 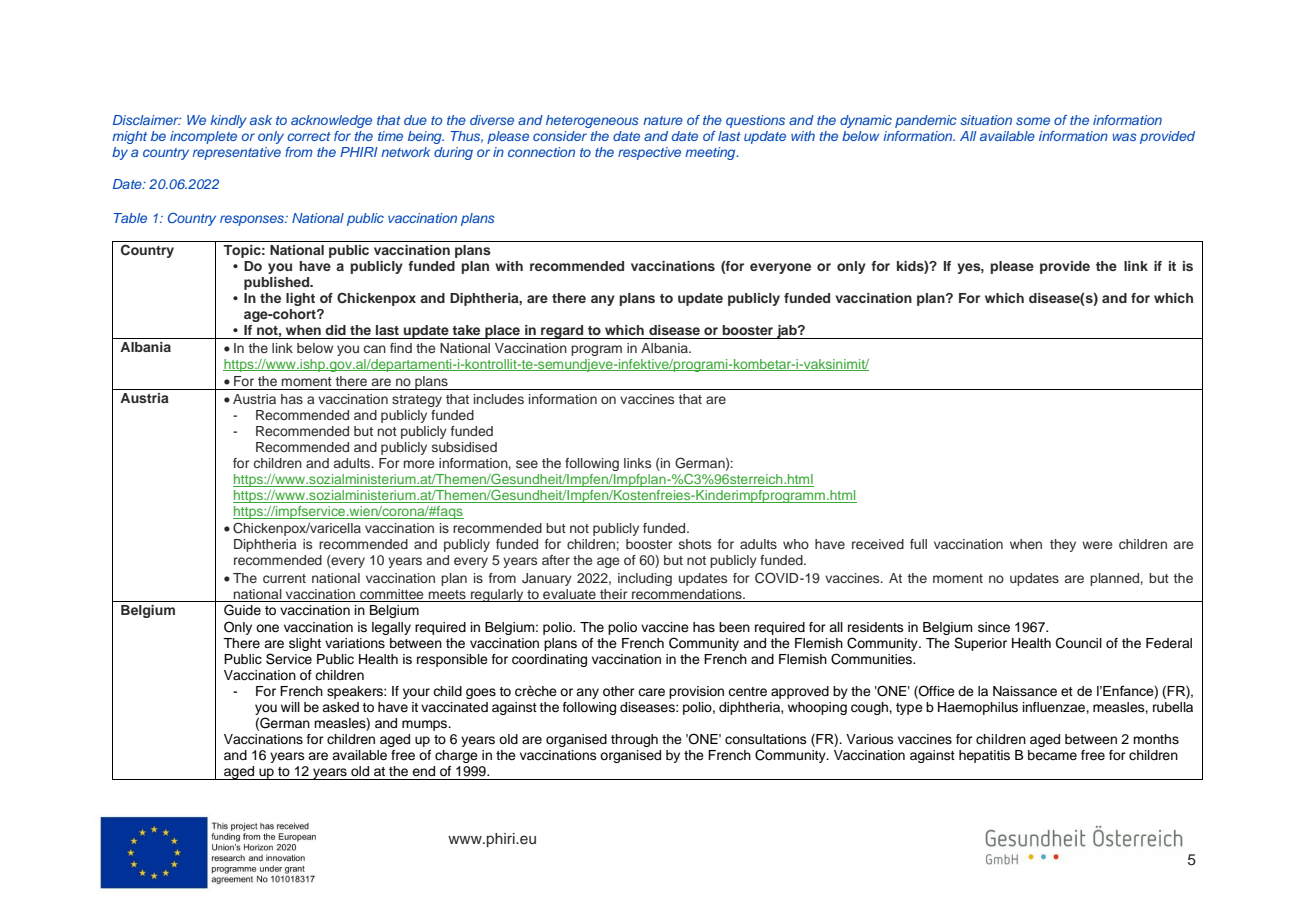 What do you see at coordinates (237, 153) in the screenshot?
I see `representative` at bounding box center [237, 153].
